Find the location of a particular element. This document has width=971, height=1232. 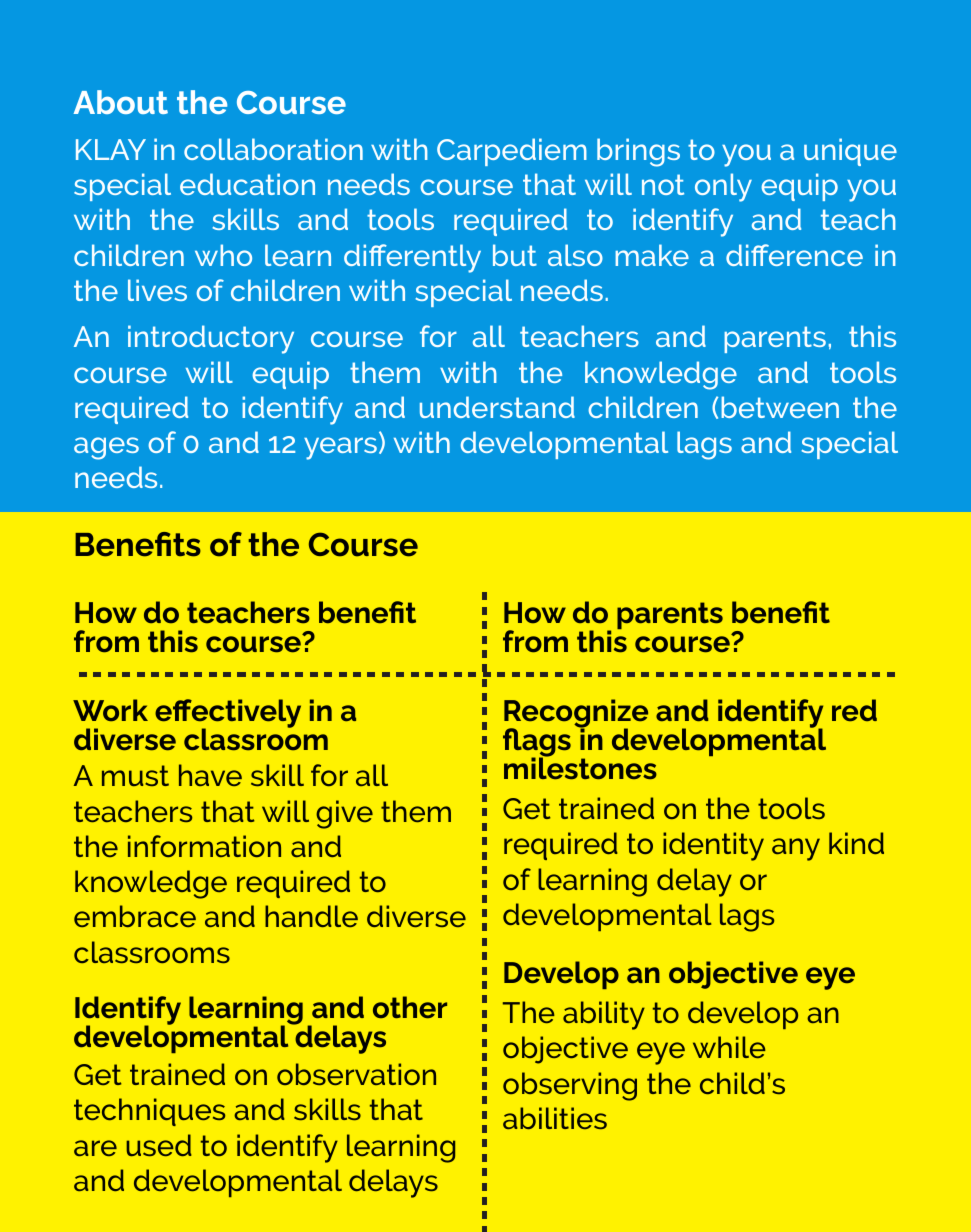

collaboration is located at coordinates (273, 149).
